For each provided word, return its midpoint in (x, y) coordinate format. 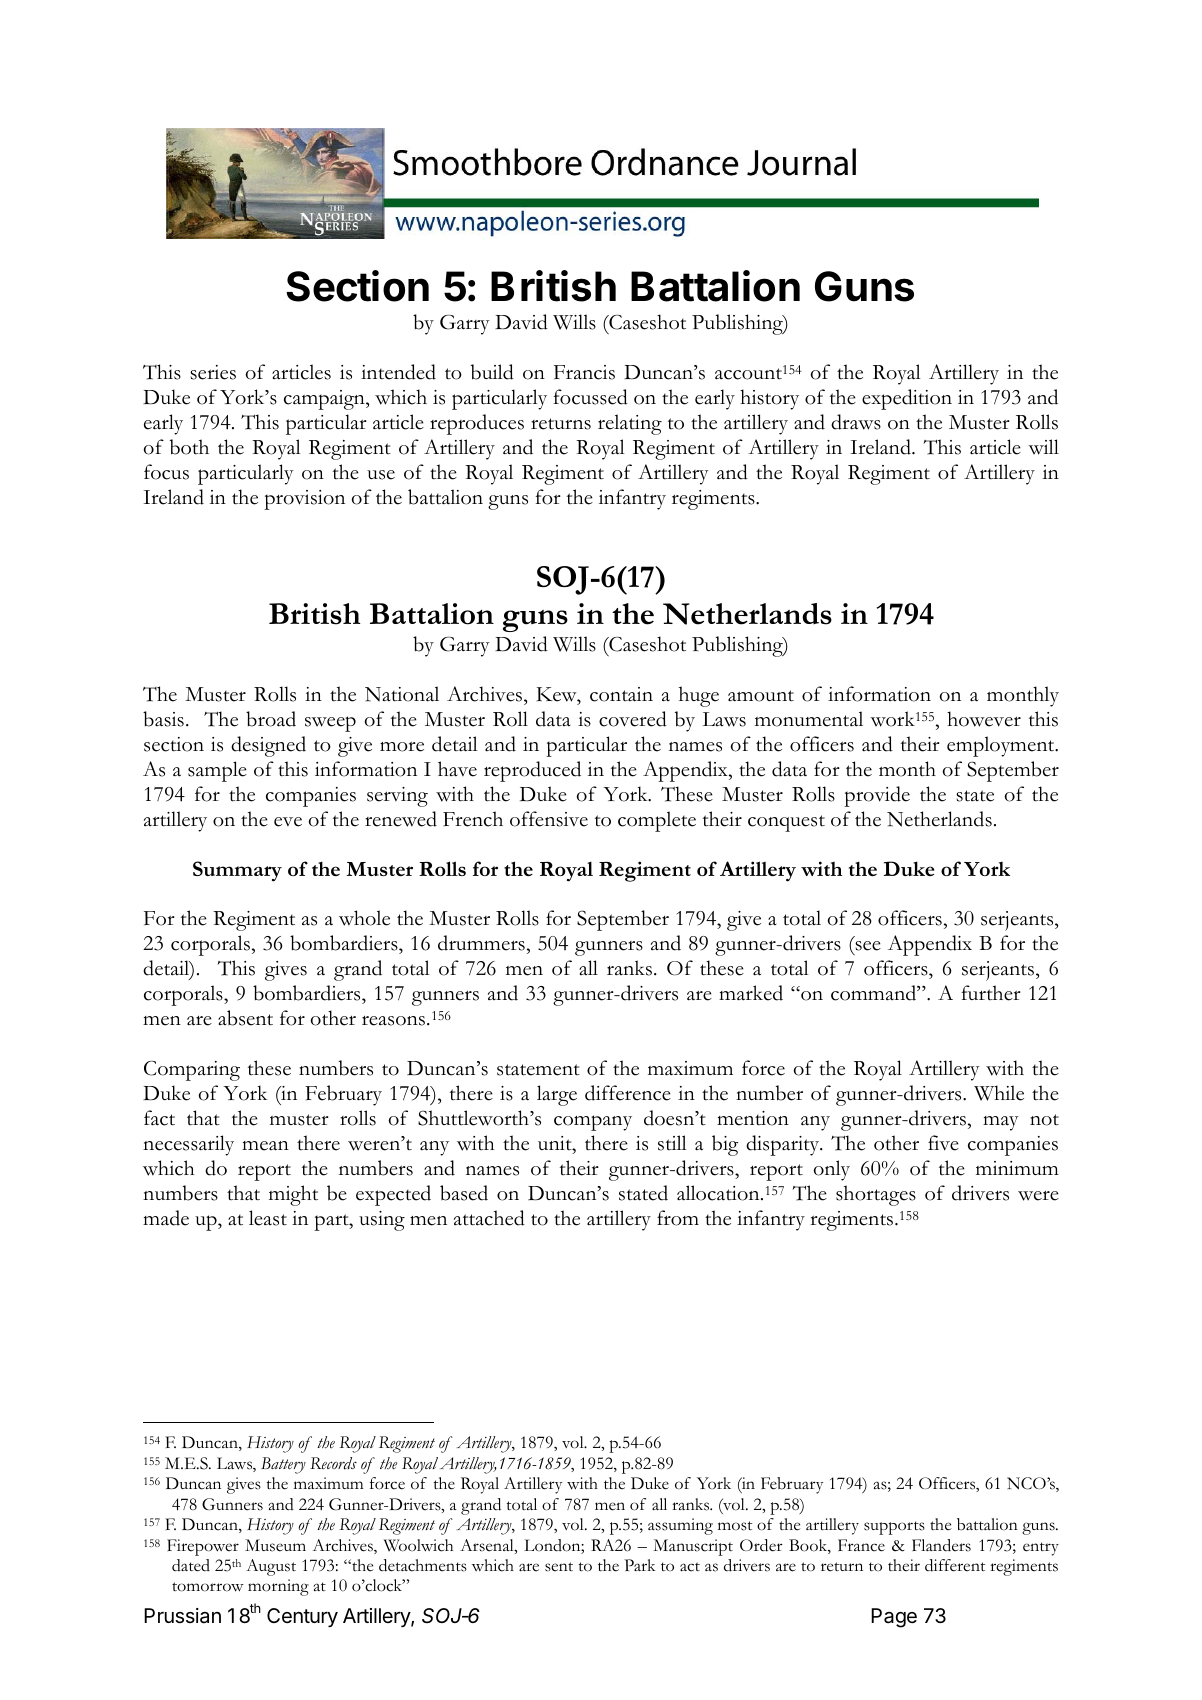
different (955, 1565)
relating (630, 424)
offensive (549, 819)
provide (877, 796)
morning (278, 1587)
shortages (876, 1195)
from (678, 1218)
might (293, 1195)
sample (217, 771)
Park (640, 1565)
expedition (907, 399)
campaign (325, 400)
